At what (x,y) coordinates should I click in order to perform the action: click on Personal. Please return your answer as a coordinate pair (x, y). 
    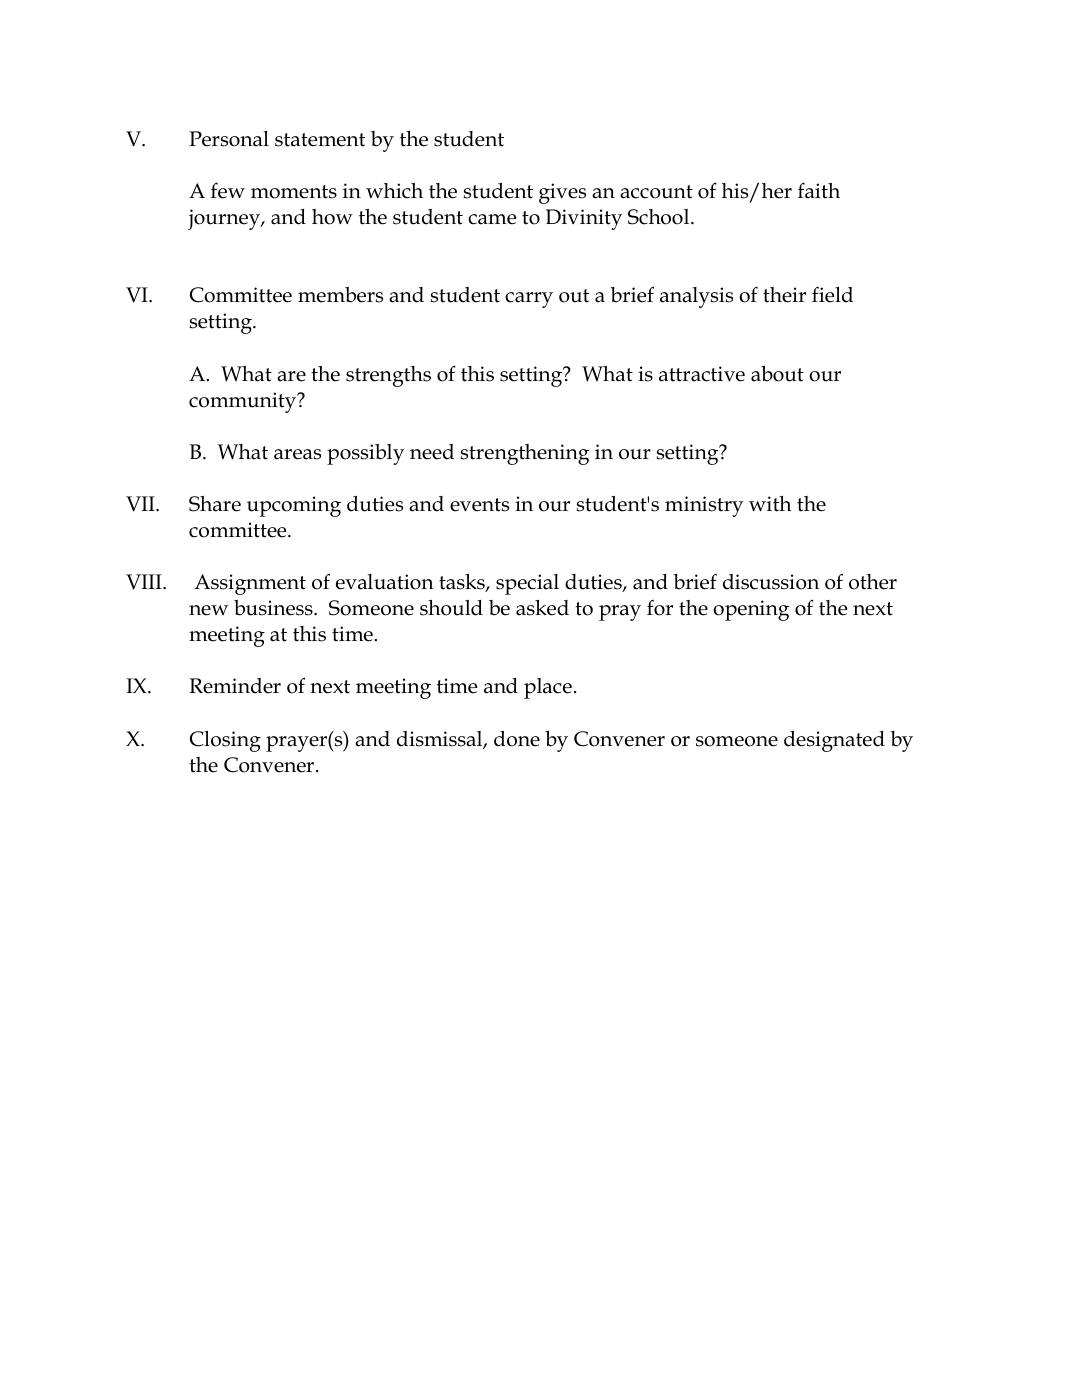
    Looking at the image, I should click on (229, 139).
